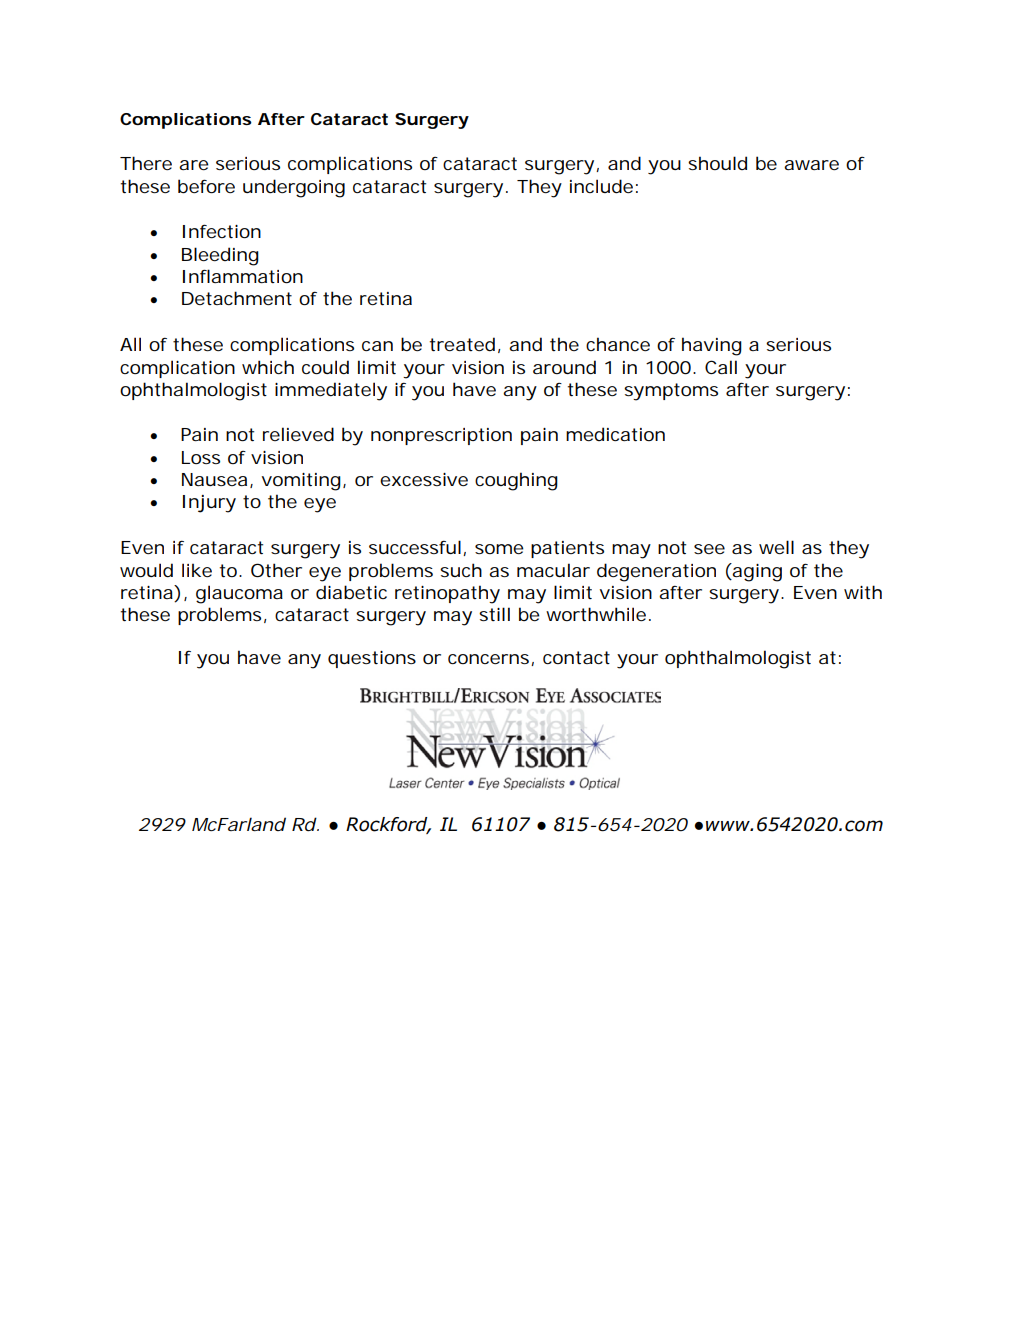 The height and width of the page is (1323, 1022). I want to click on coughing, so click(516, 481).
